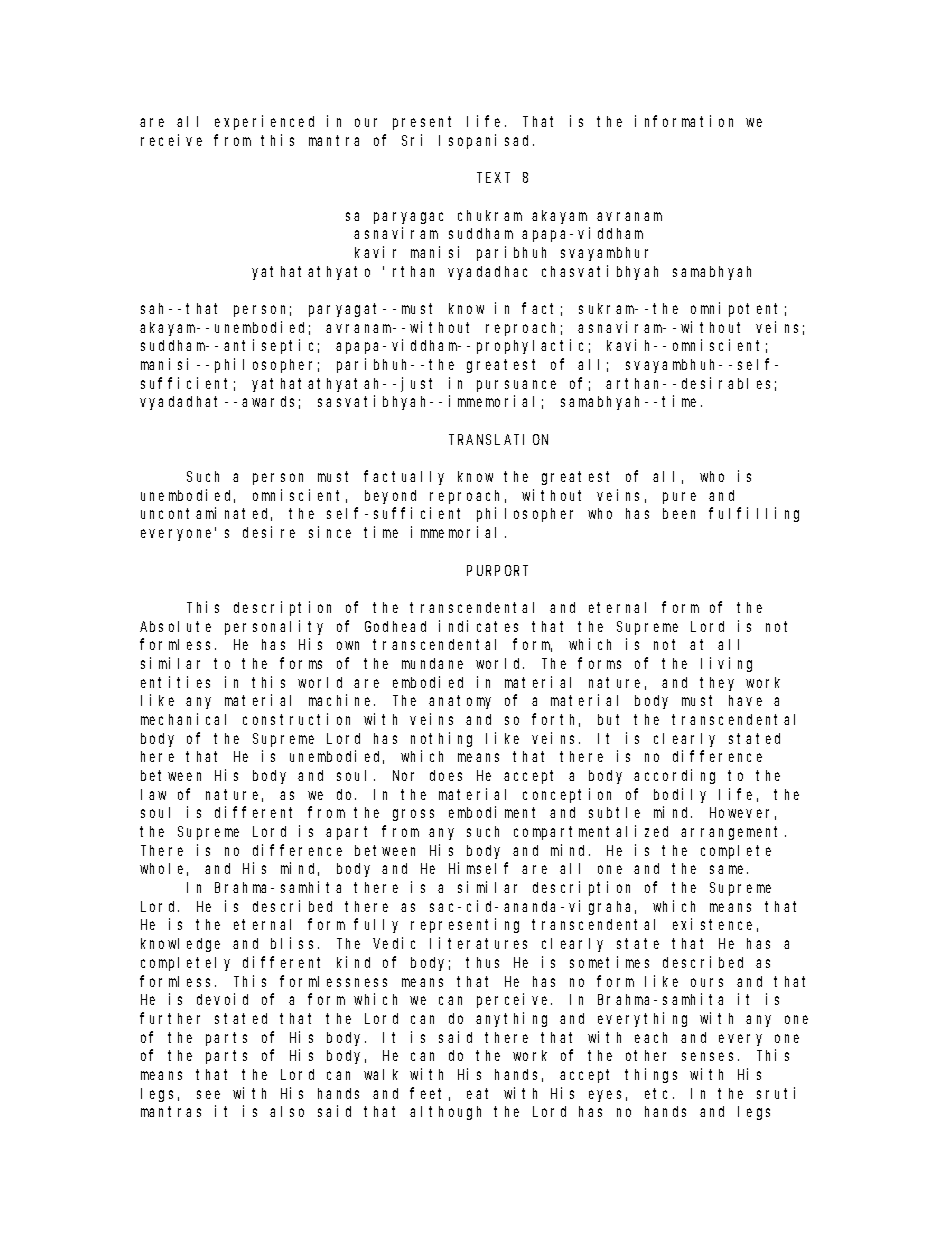 Image resolution: width=952 pixels, height=1233 pixels. Describe the element at coordinates (432, 663) in the screenshot. I see `mundane` at that location.
